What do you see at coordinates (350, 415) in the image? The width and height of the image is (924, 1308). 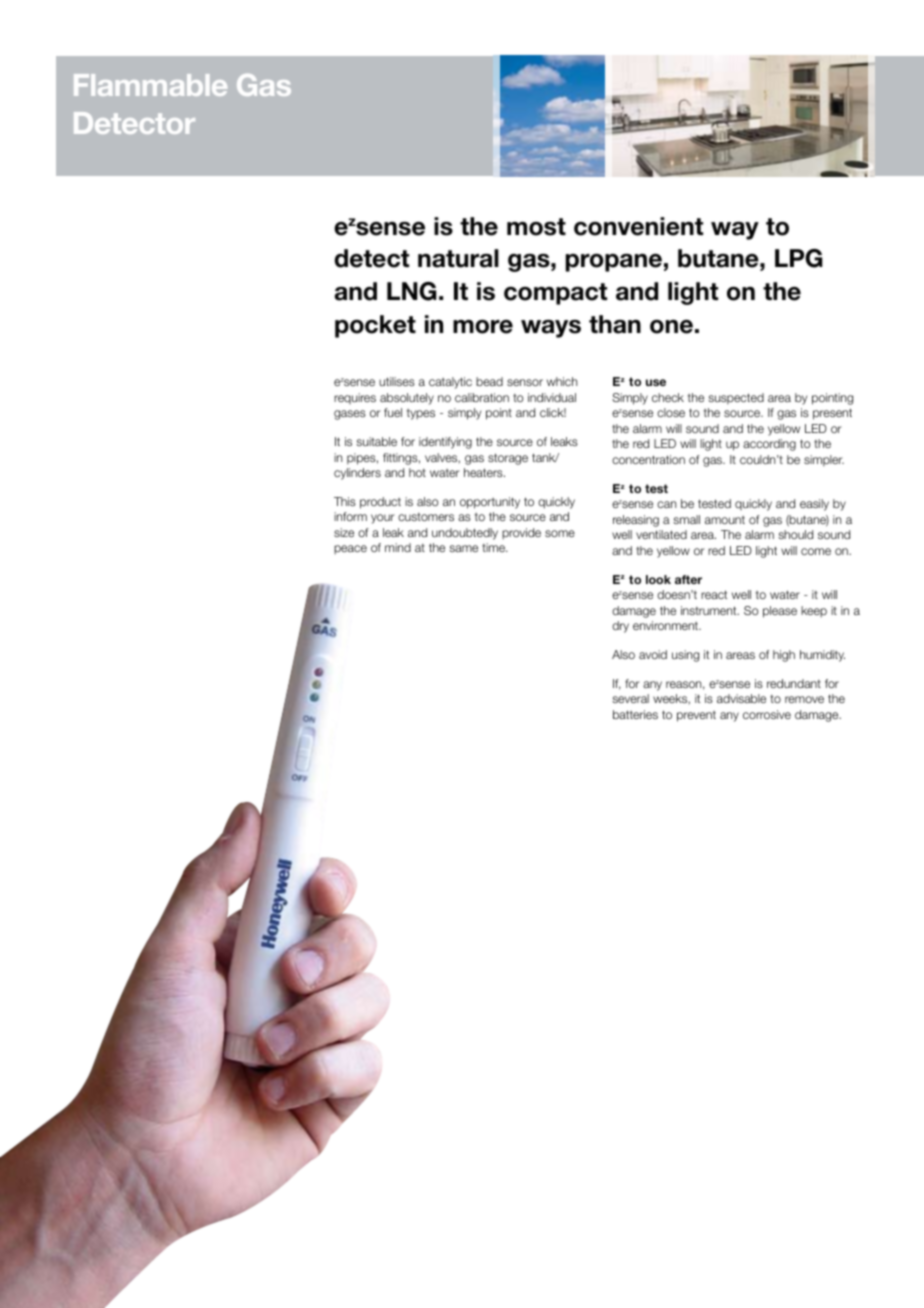 I see `gases` at bounding box center [350, 415].
